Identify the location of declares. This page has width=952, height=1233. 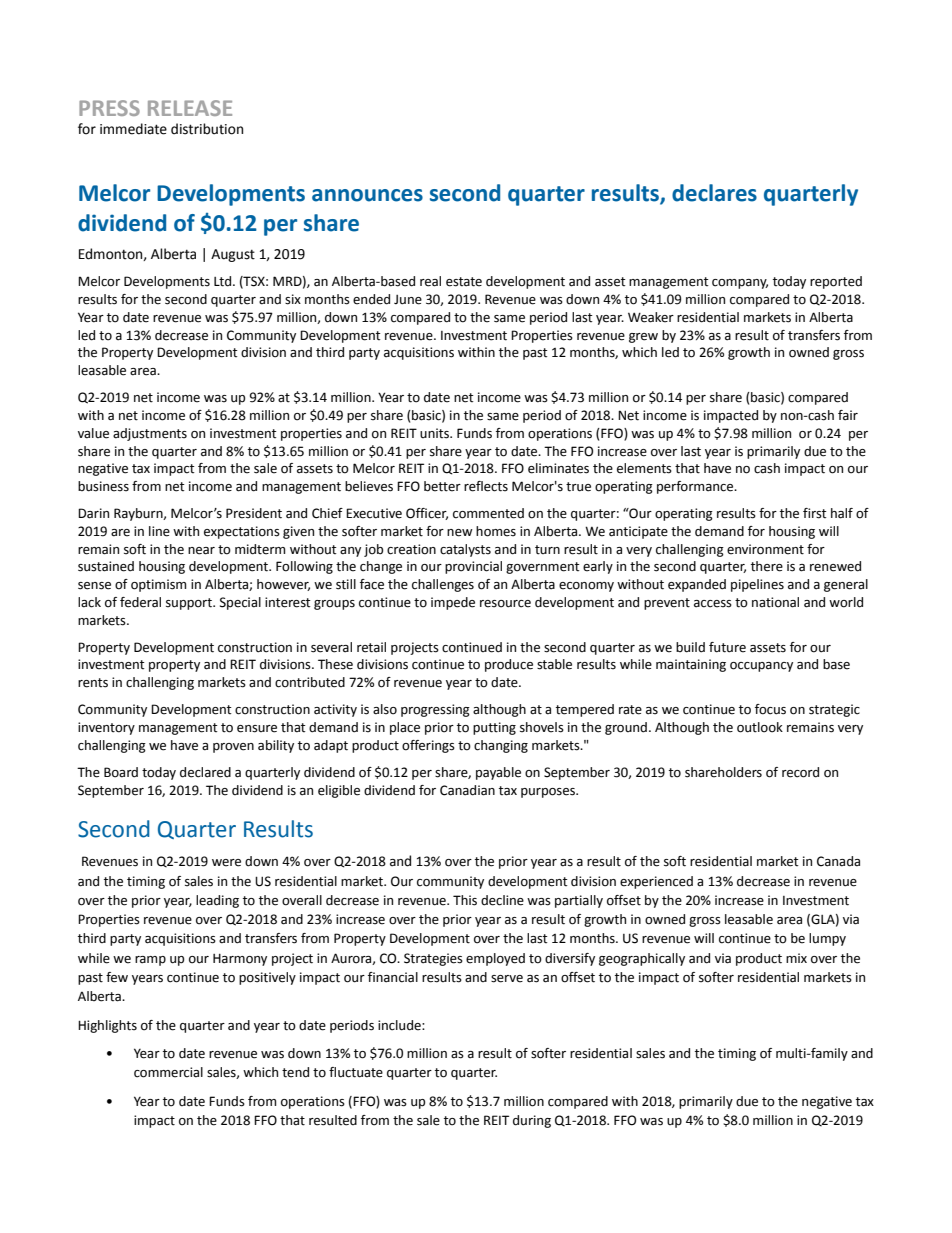
(714, 193).
